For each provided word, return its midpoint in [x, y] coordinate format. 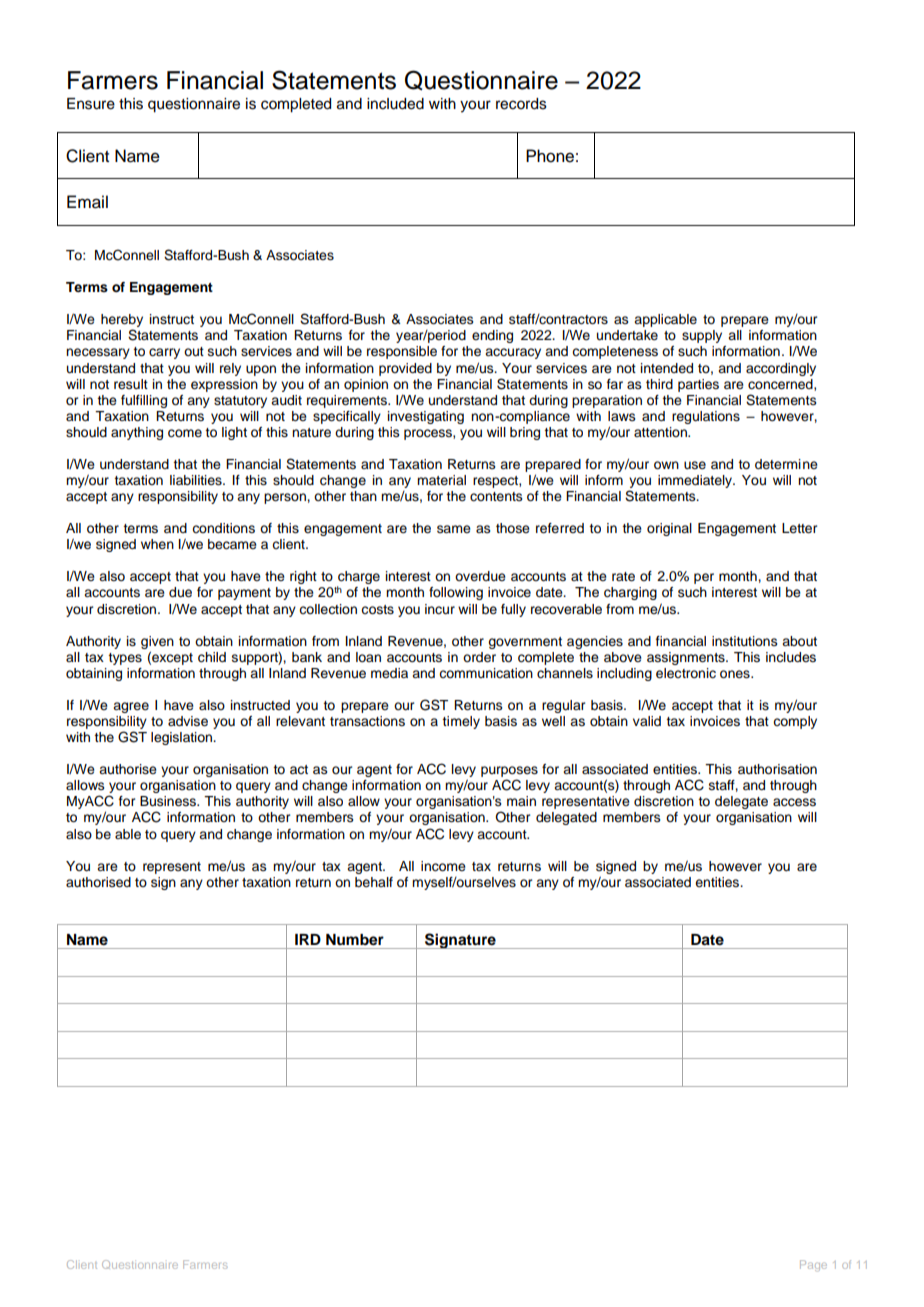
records [521, 104]
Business [169, 801]
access [794, 802]
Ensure [91, 104]
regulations [706, 417]
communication [486, 673]
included [395, 104]
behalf [374, 882]
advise [188, 721]
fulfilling [144, 401]
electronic [686, 673]
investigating [426, 417]
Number [355, 940]
